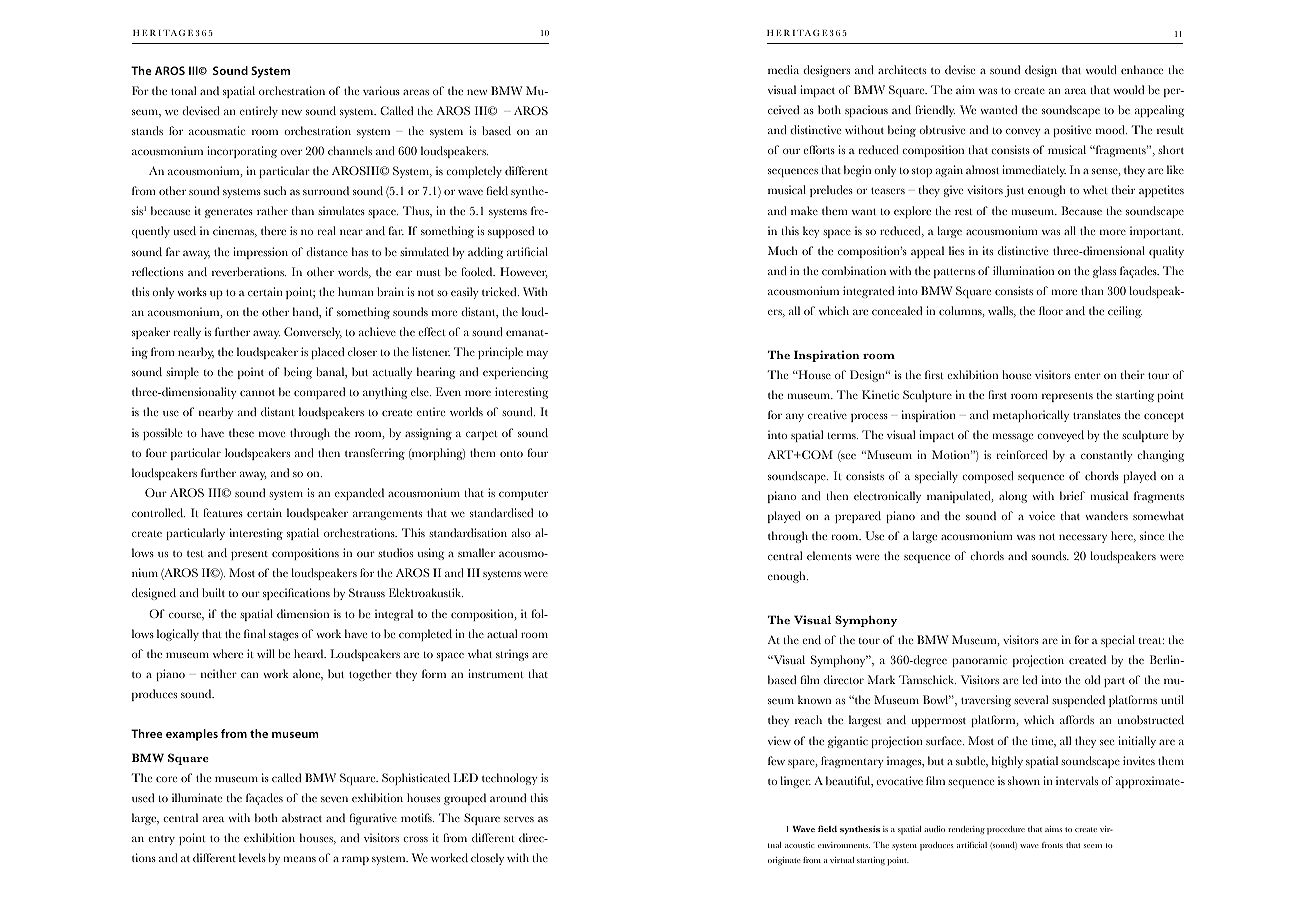  I want to click on several, so click(1031, 699).
